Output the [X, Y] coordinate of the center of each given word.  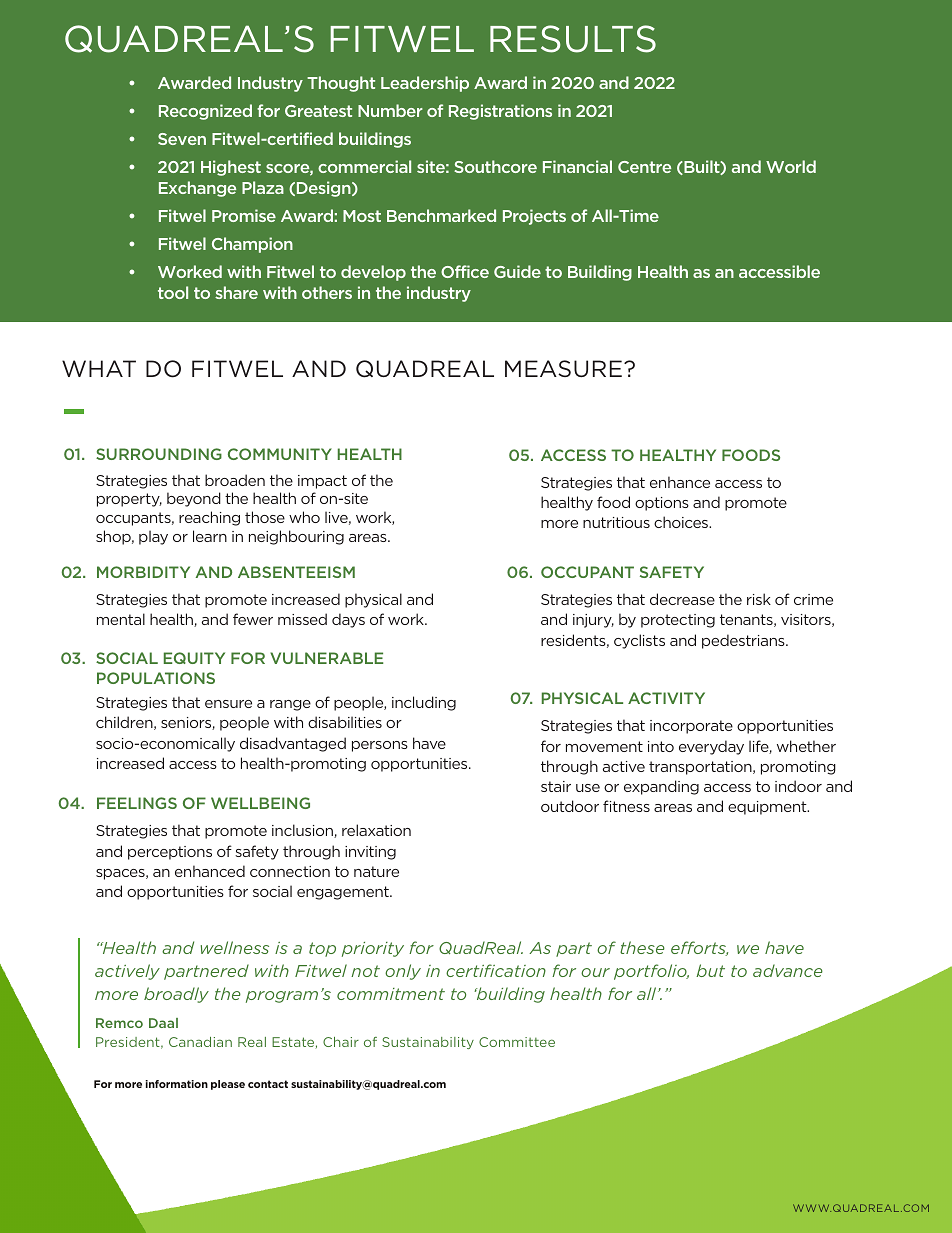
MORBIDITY [143, 572]
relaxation [376, 830]
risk [759, 599]
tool [173, 292]
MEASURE [563, 368]
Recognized [205, 112]
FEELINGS [137, 803]
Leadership [425, 84]
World [791, 166]
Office [465, 271]
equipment [768, 808]
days [348, 620]
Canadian [200, 1042]
